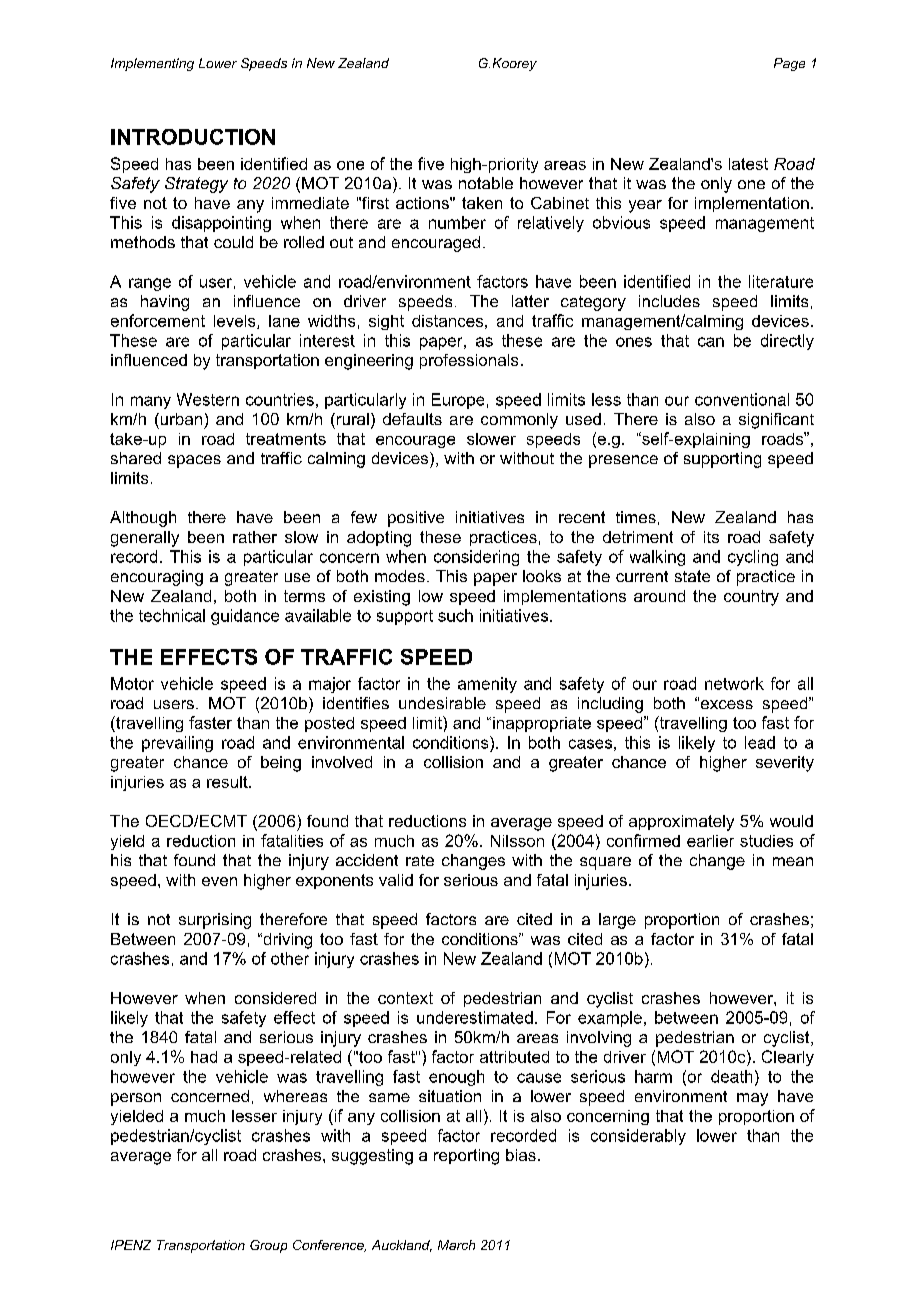  I want to click on earlier, so click(710, 841).
